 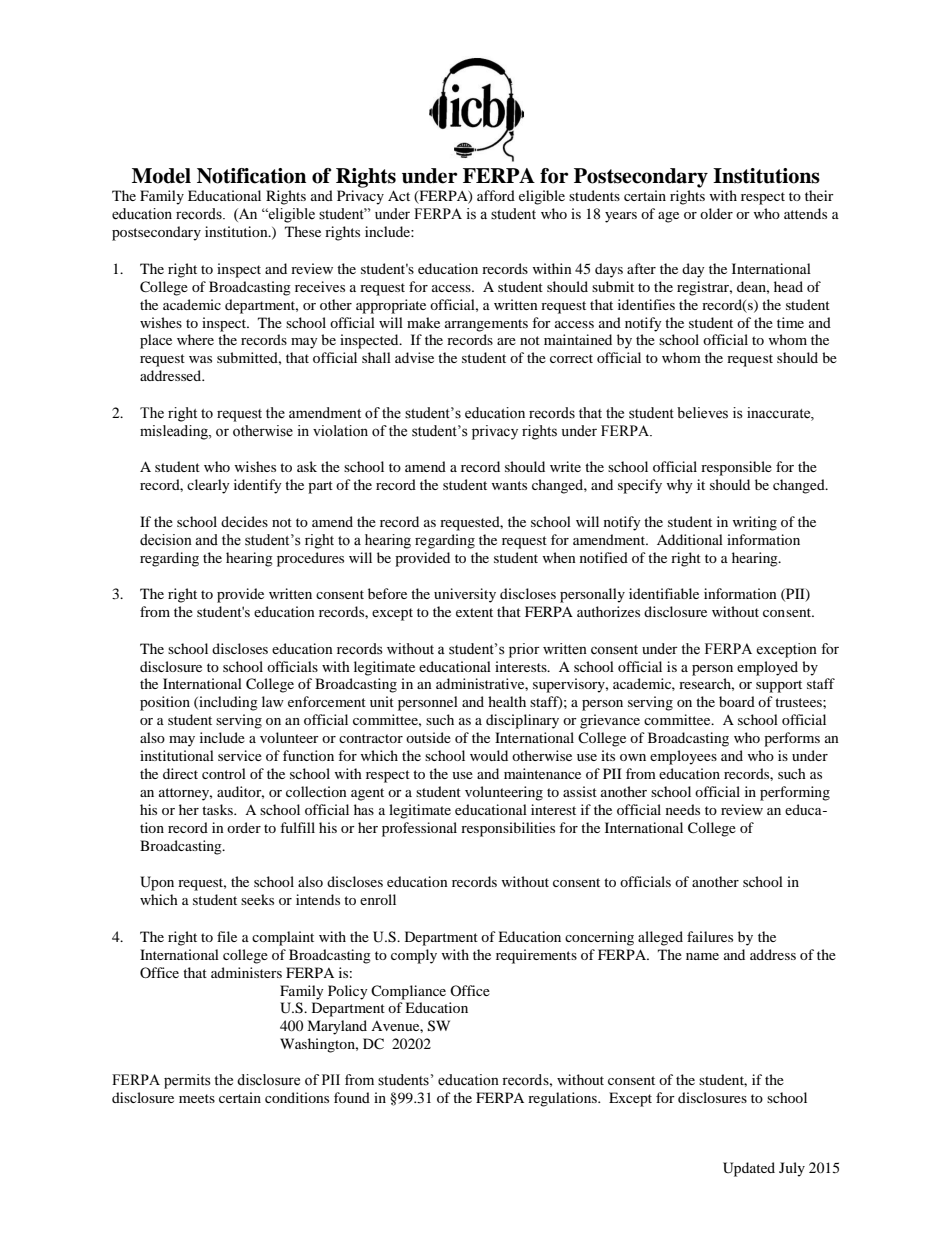 What do you see at coordinates (303, 231) in the screenshot?
I see `These` at bounding box center [303, 231].
